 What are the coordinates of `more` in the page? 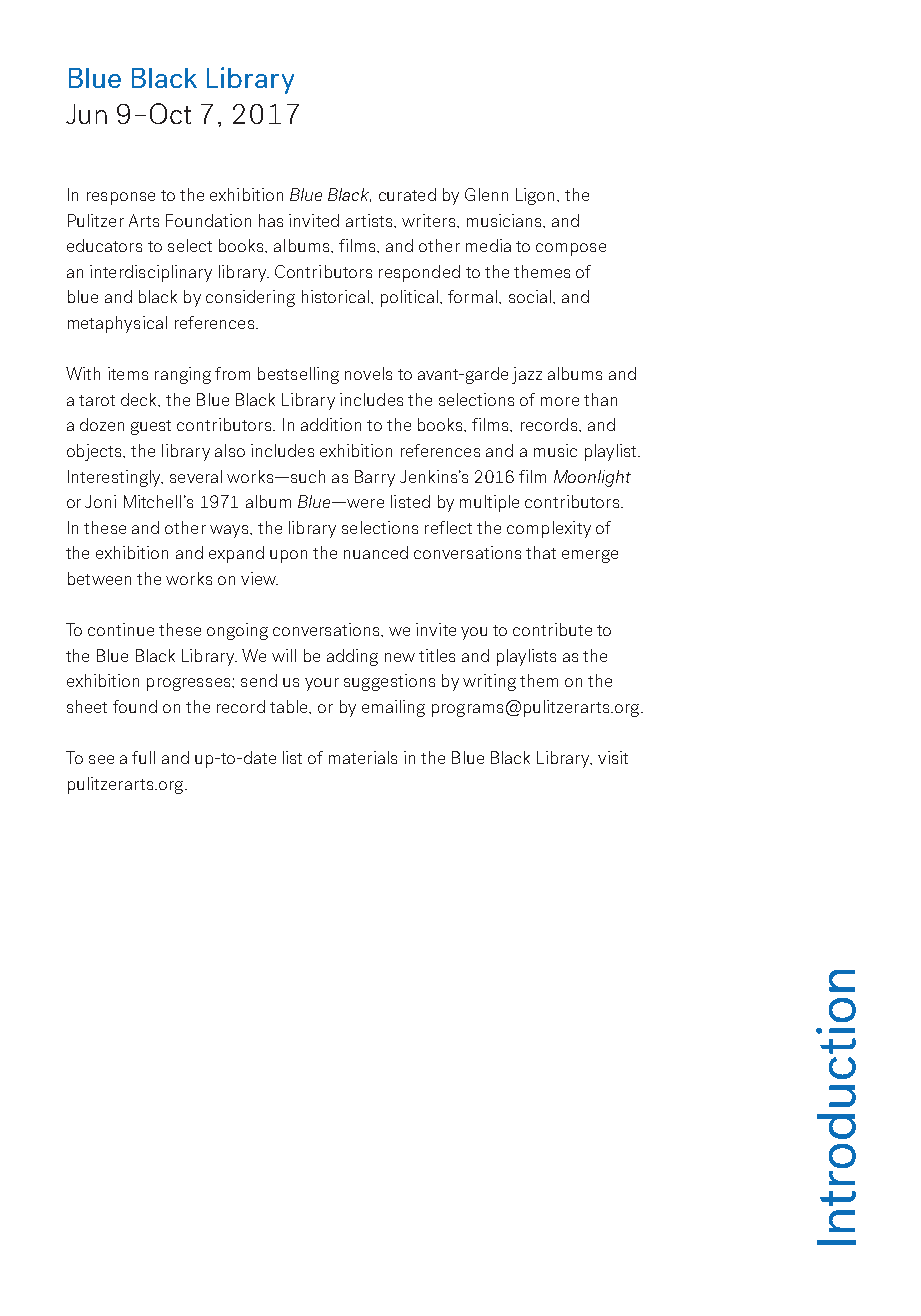 It's located at (560, 401).
